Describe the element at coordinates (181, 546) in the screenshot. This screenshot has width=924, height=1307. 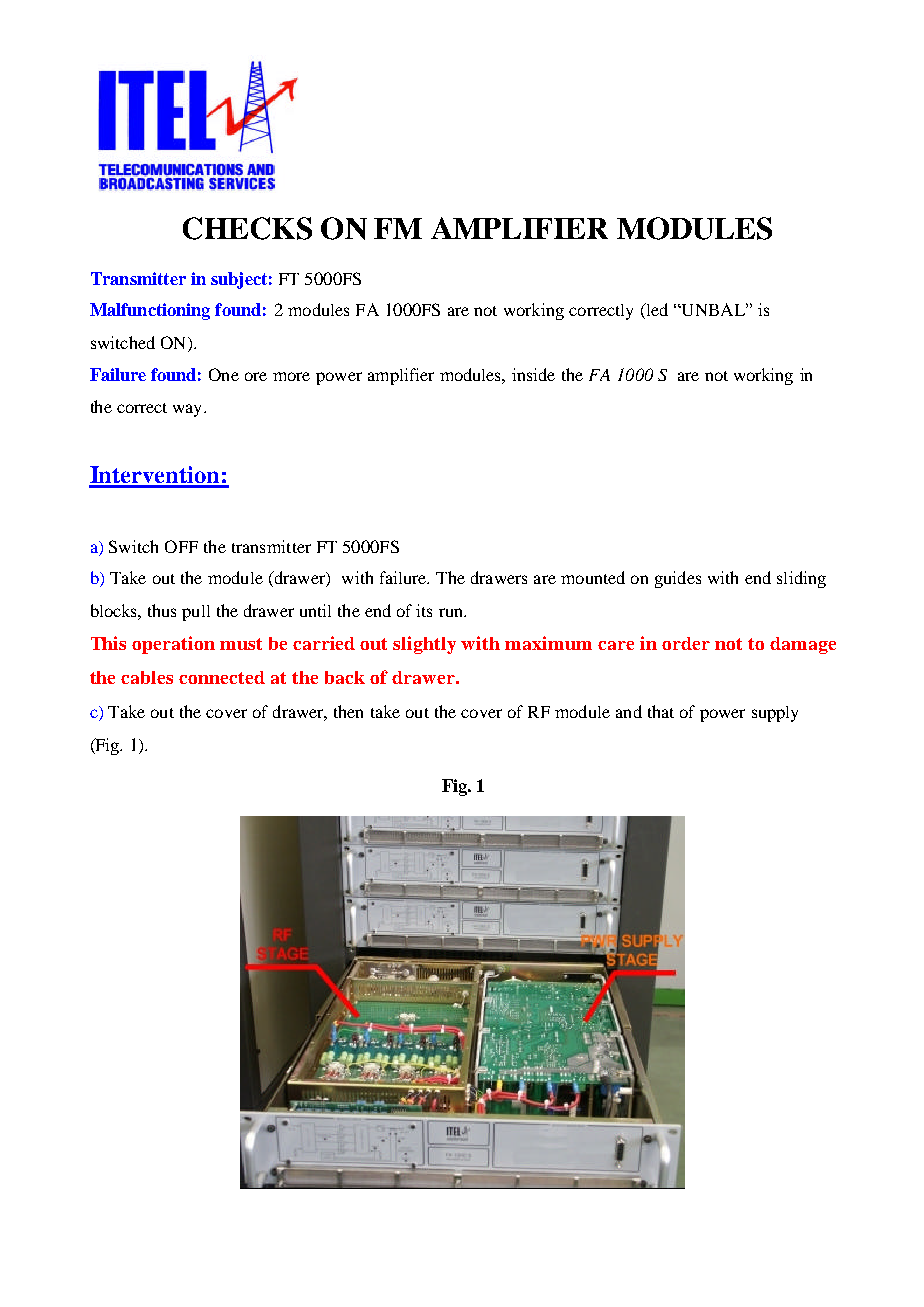
I see `OFF` at that location.
